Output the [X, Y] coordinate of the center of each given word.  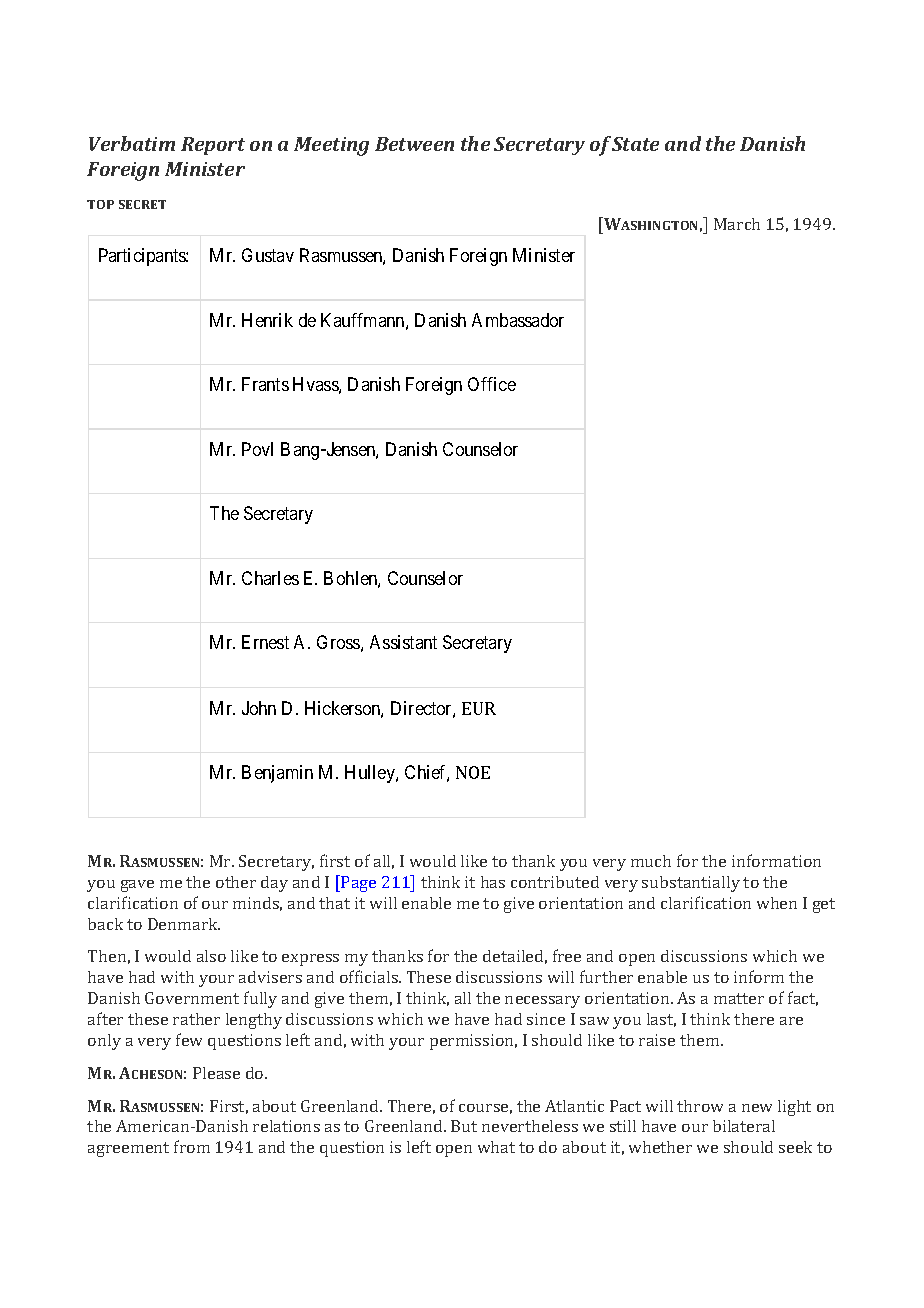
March [737, 224]
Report [213, 146]
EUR [479, 708]
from [192, 1146]
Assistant [403, 642]
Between [414, 144]
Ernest [265, 642]
